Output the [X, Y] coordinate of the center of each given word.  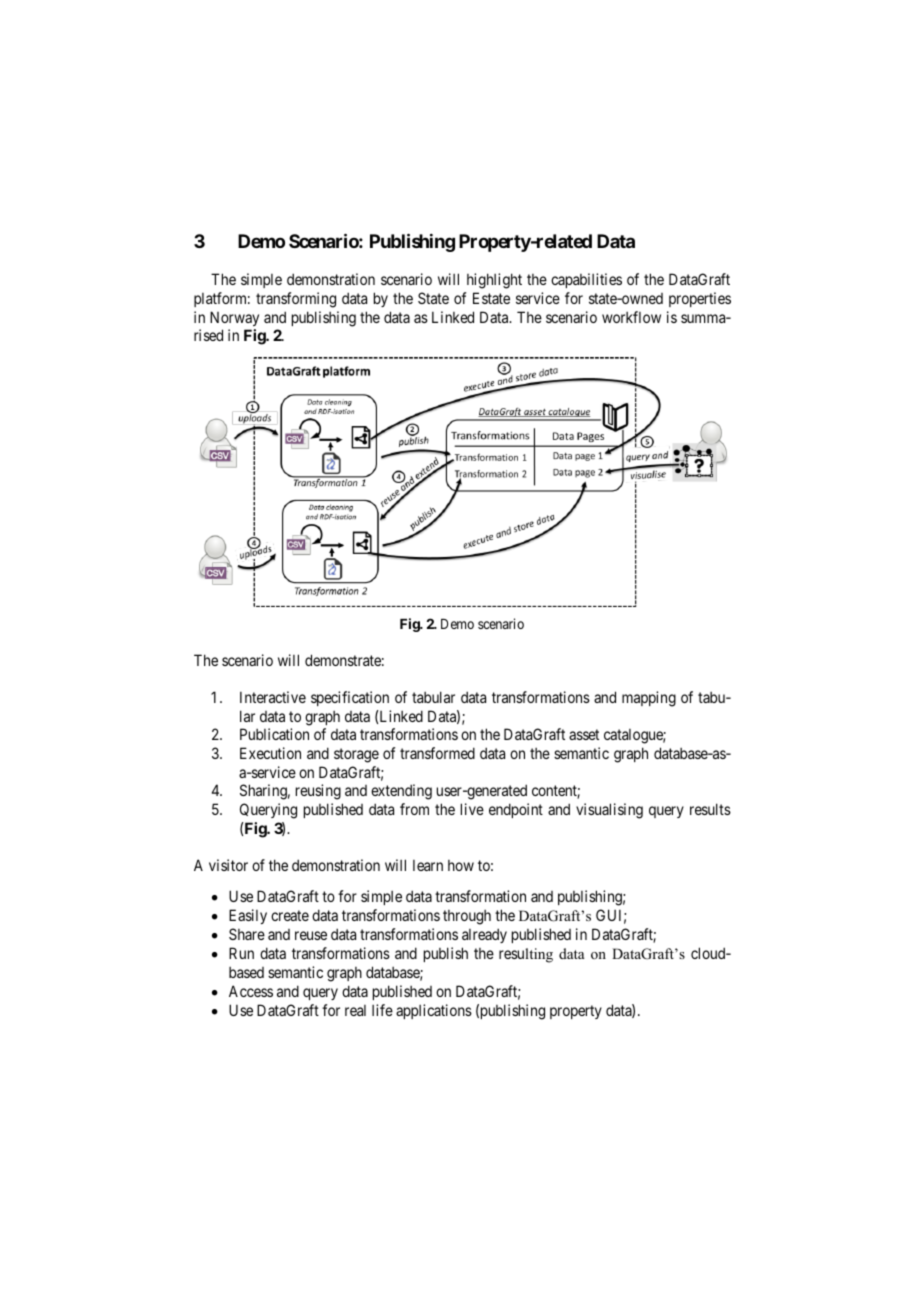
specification [350, 698]
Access [251, 991]
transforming [296, 300]
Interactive [273, 697]
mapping [649, 699]
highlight [494, 281]
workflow [631, 317]
